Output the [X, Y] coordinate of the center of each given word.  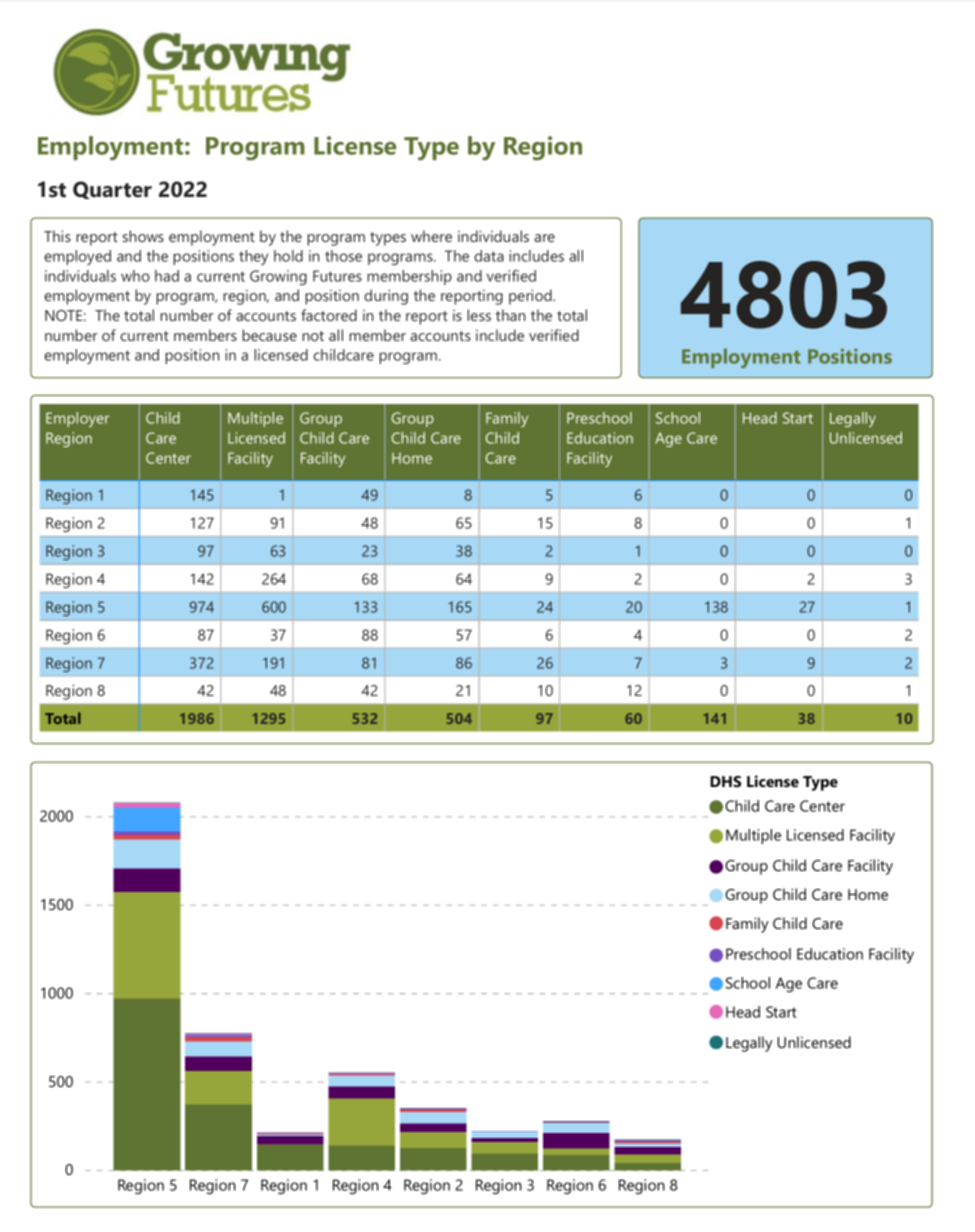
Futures [337, 276]
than [510, 315]
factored [329, 315]
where [431, 236]
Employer [77, 419]
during [386, 297]
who [135, 276]
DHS [725, 781]
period [530, 297]
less [479, 315]
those [343, 256]
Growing [278, 277]
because [269, 335]
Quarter [112, 190]
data [489, 256]
